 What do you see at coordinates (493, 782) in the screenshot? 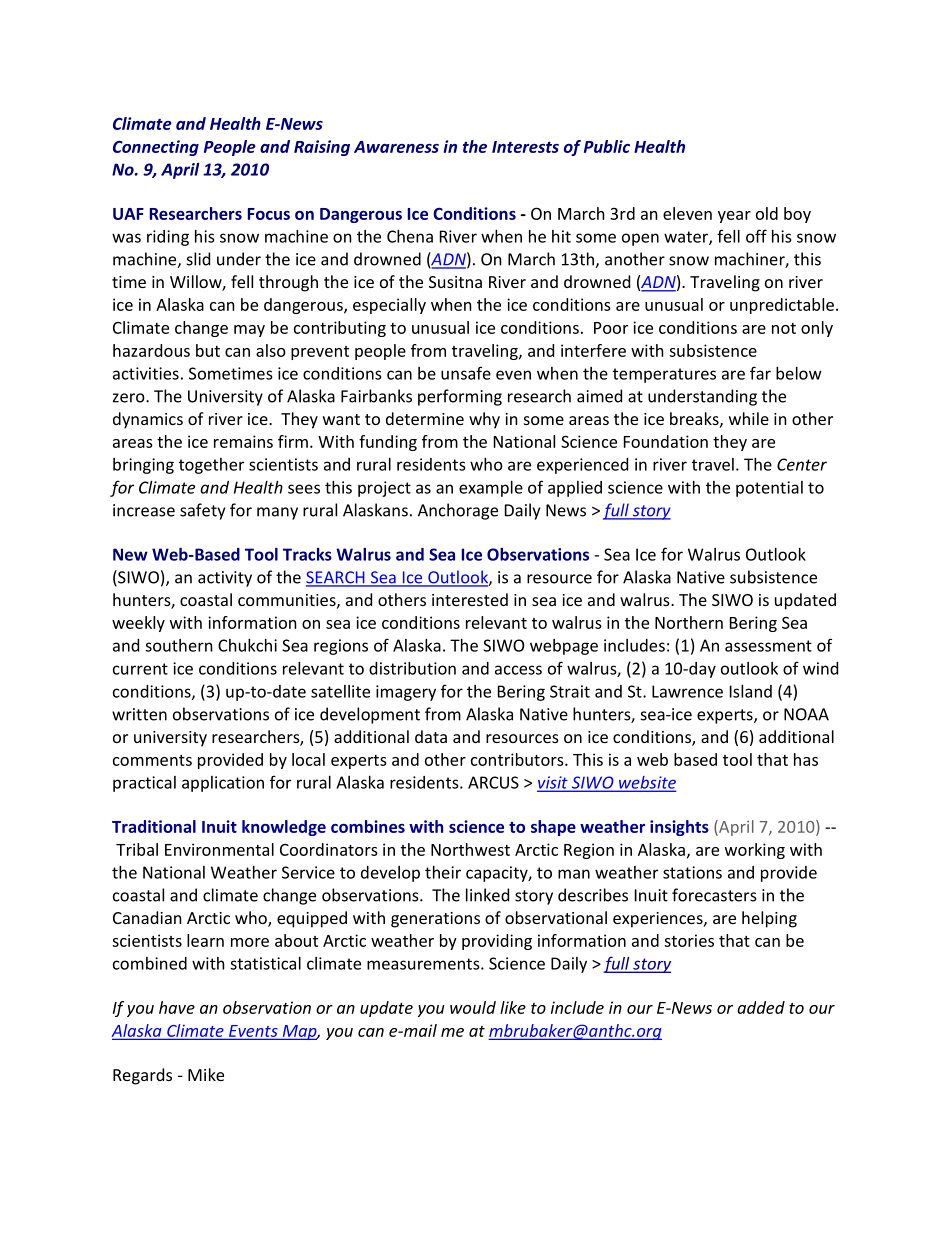
I see `ARCUS` at bounding box center [493, 782].
